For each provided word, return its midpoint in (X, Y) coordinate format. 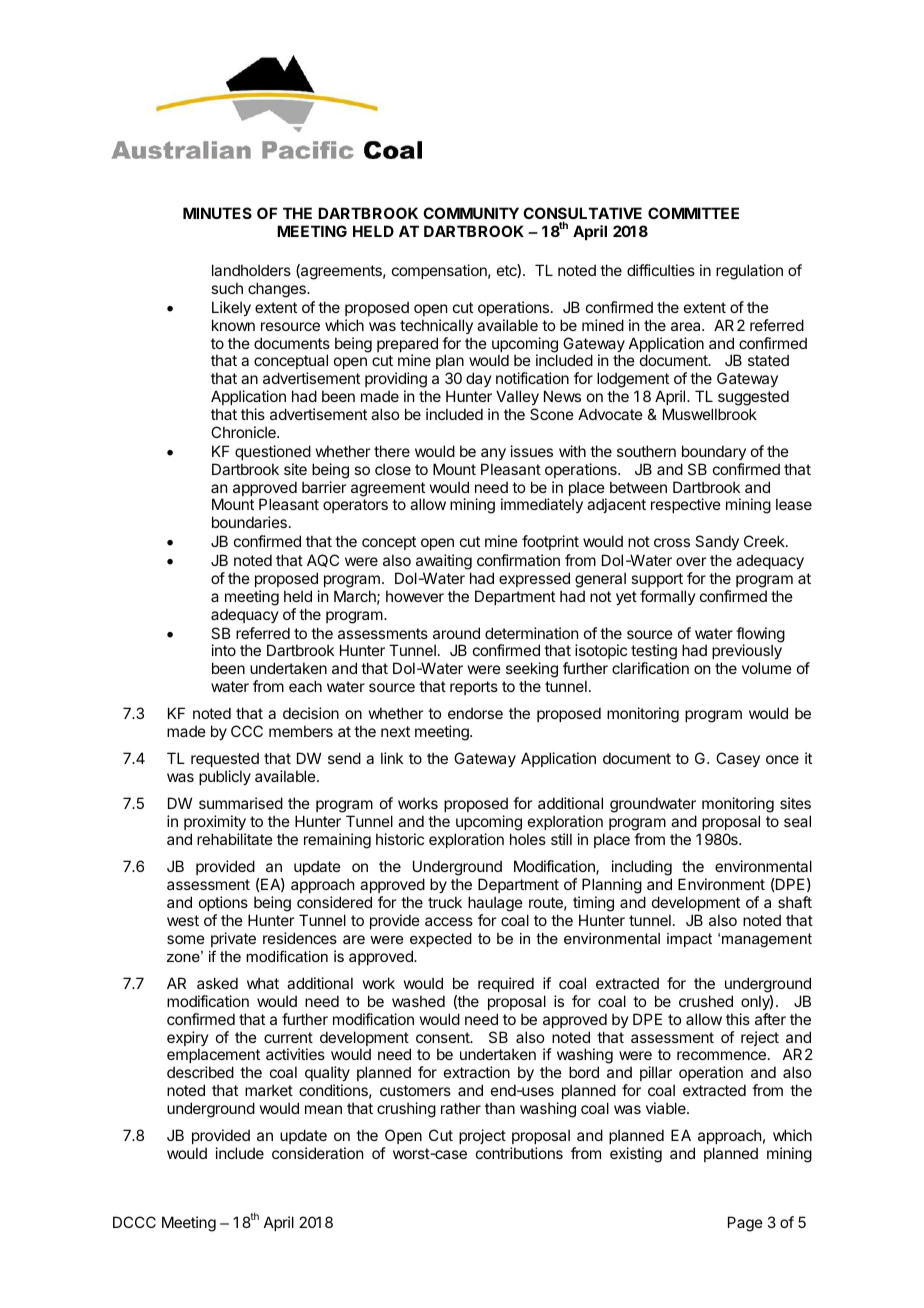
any (493, 454)
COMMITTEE (693, 213)
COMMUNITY (471, 213)
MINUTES (217, 213)
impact (689, 940)
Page (745, 1224)
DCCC (134, 1222)
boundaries (249, 522)
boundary (714, 452)
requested (225, 761)
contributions (519, 1153)
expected (441, 940)
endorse (475, 713)
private (233, 939)
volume (767, 668)
